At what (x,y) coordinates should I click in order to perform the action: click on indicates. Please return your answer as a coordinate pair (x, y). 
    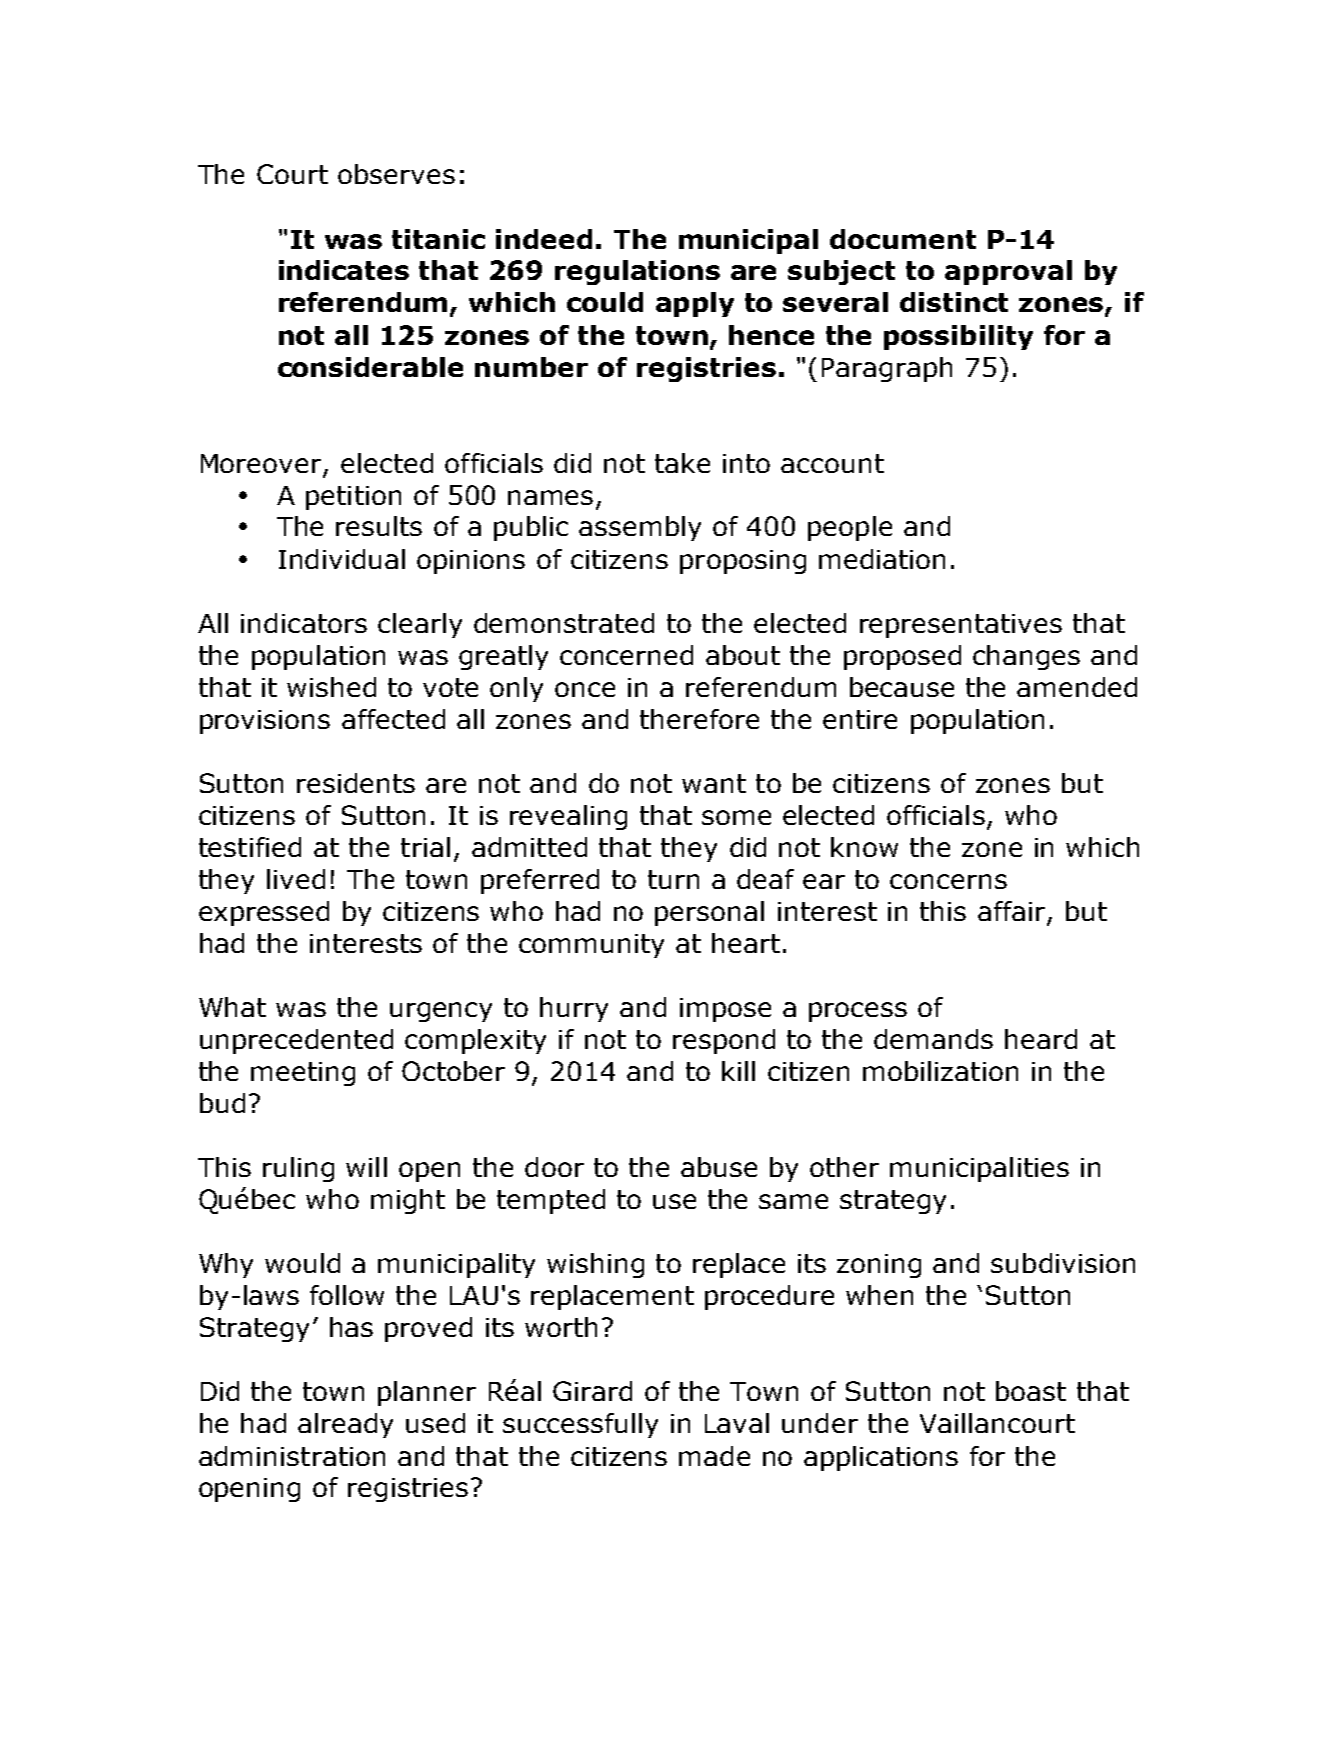
    Looking at the image, I should click on (344, 270).
